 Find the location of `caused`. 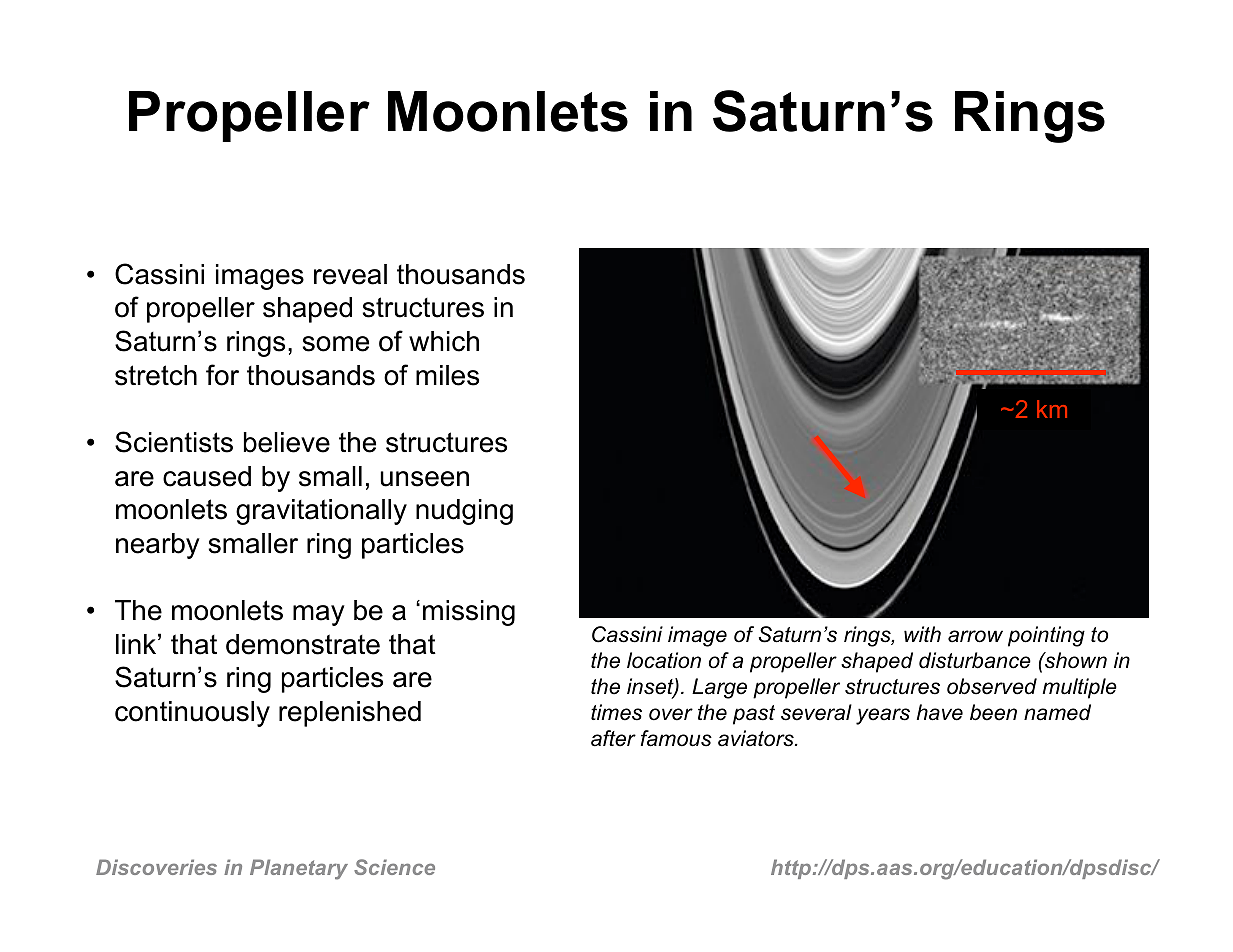

caused is located at coordinates (207, 476).
